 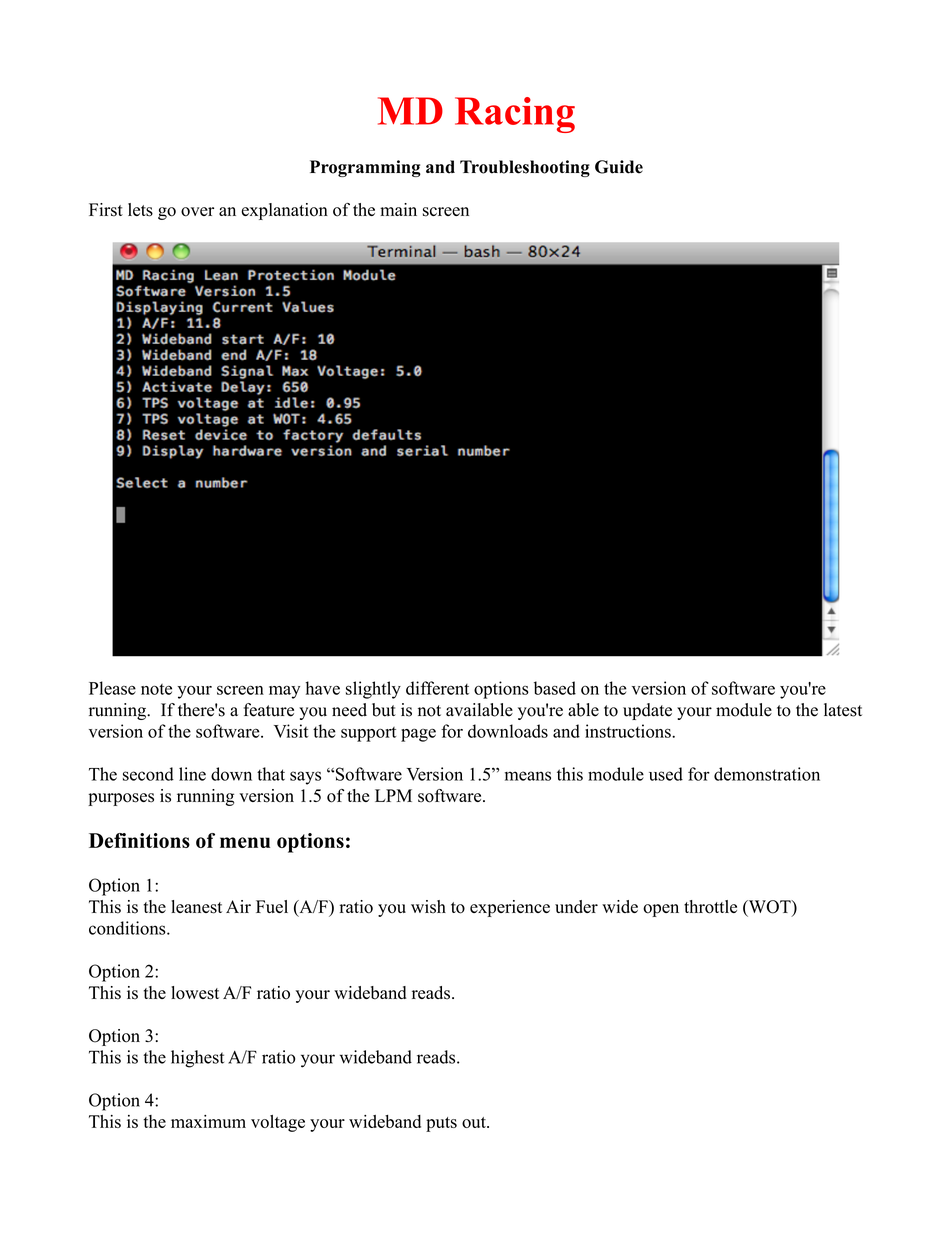 What do you see at coordinates (398, 209) in the screenshot?
I see `main` at bounding box center [398, 209].
